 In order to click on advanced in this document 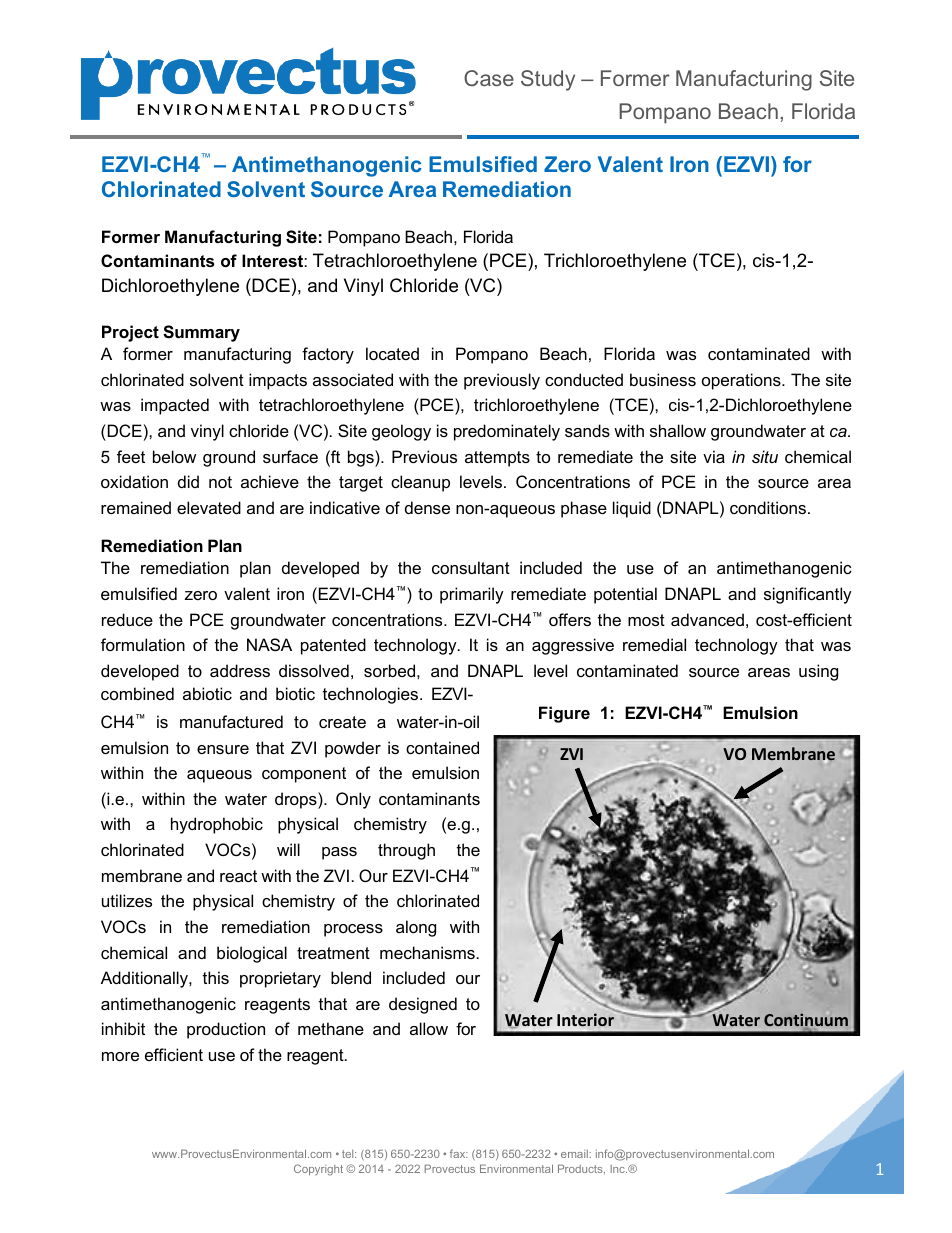, I will do `click(707, 619)`.
